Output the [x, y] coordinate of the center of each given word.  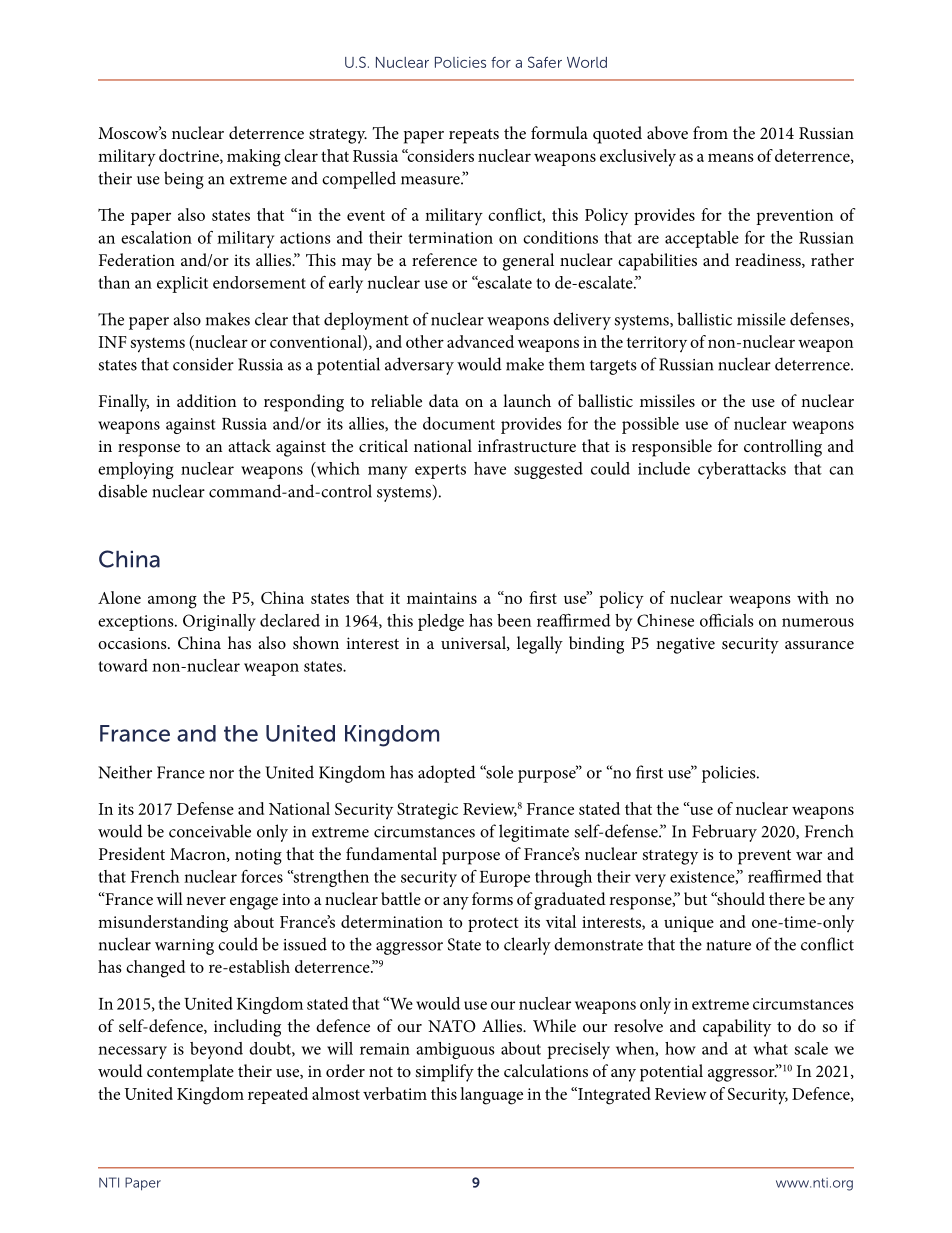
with [813, 597]
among [172, 602]
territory [657, 344]
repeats [474, 136]
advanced [480, 341]
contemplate [190, 1073]
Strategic [427, 811]
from [710, 132]
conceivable [210, 831]
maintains [442, 598]
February [724, 833]
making [254, 158]
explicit [182, 284]
